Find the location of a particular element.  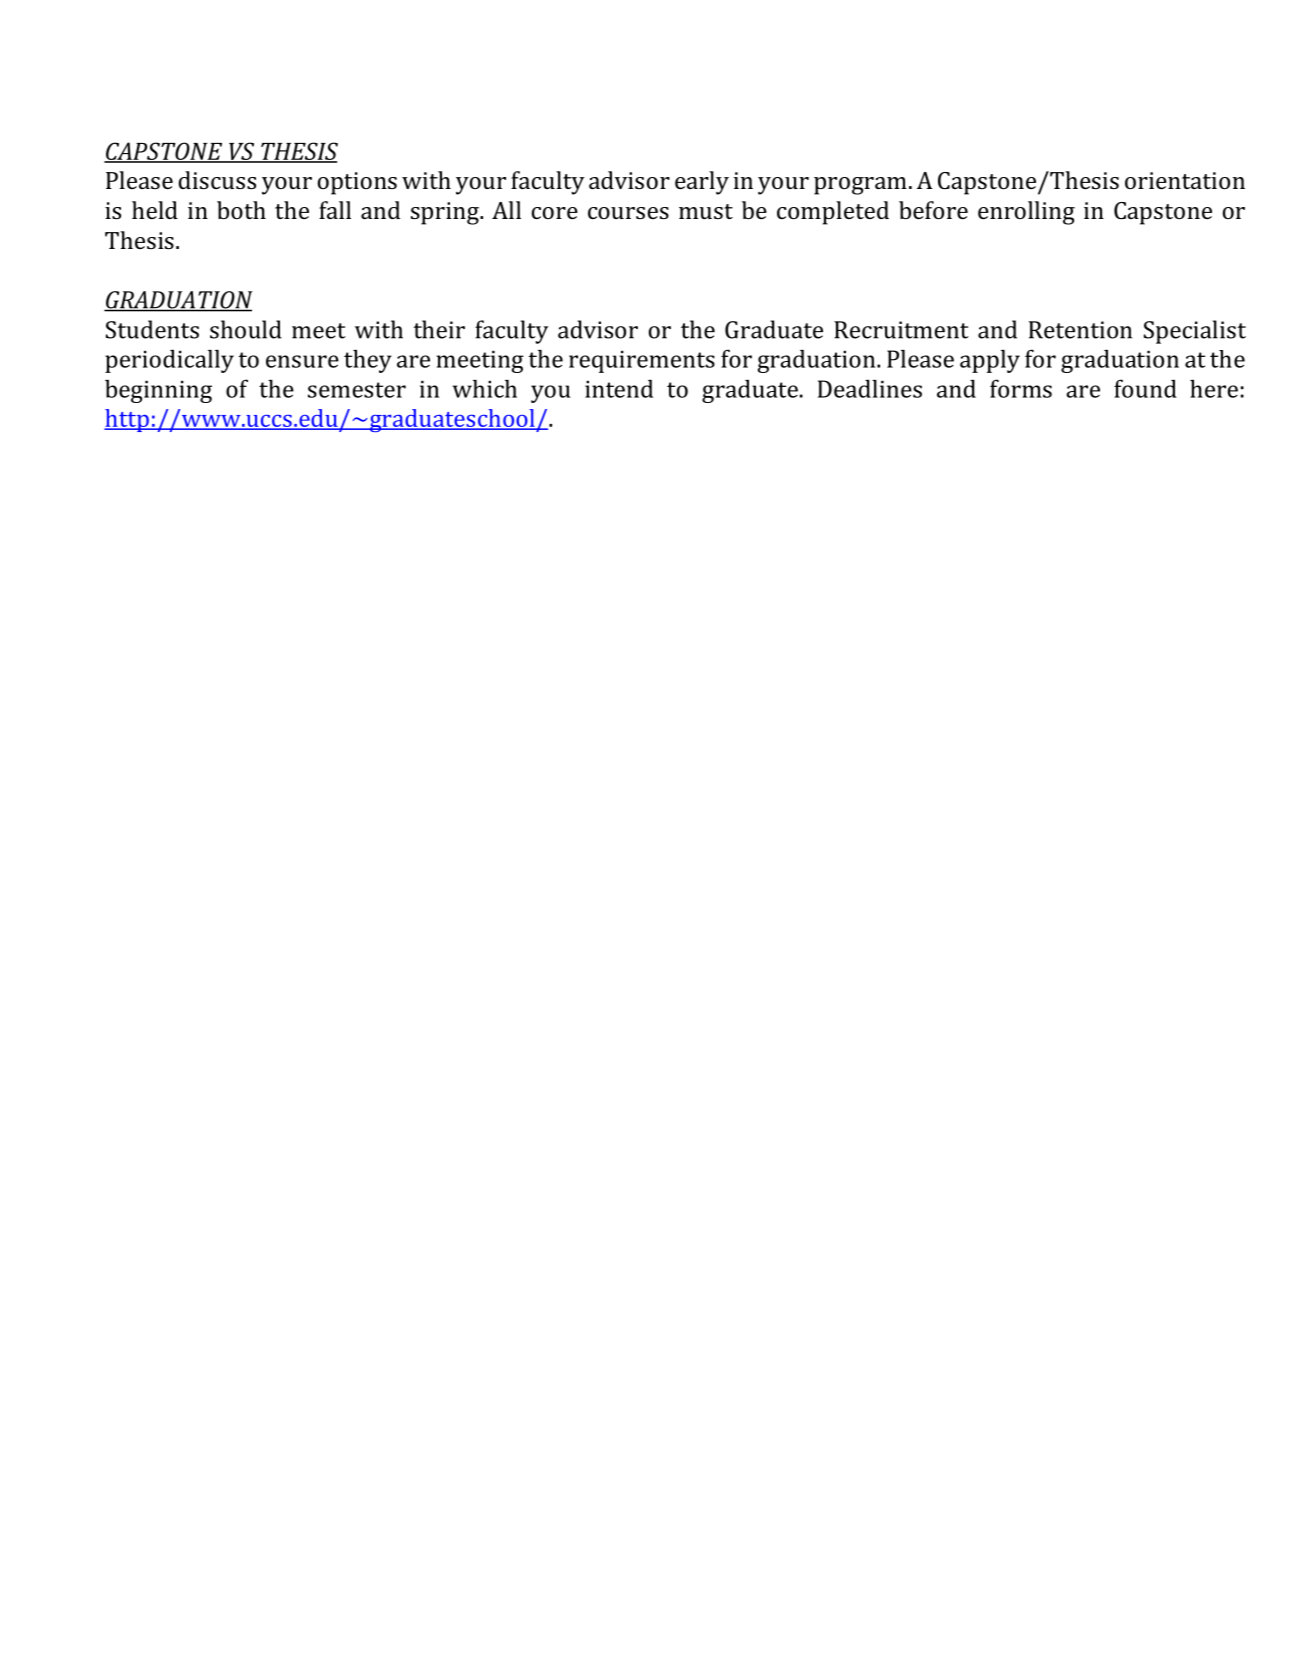

early is located at coordinates (702, 183).
